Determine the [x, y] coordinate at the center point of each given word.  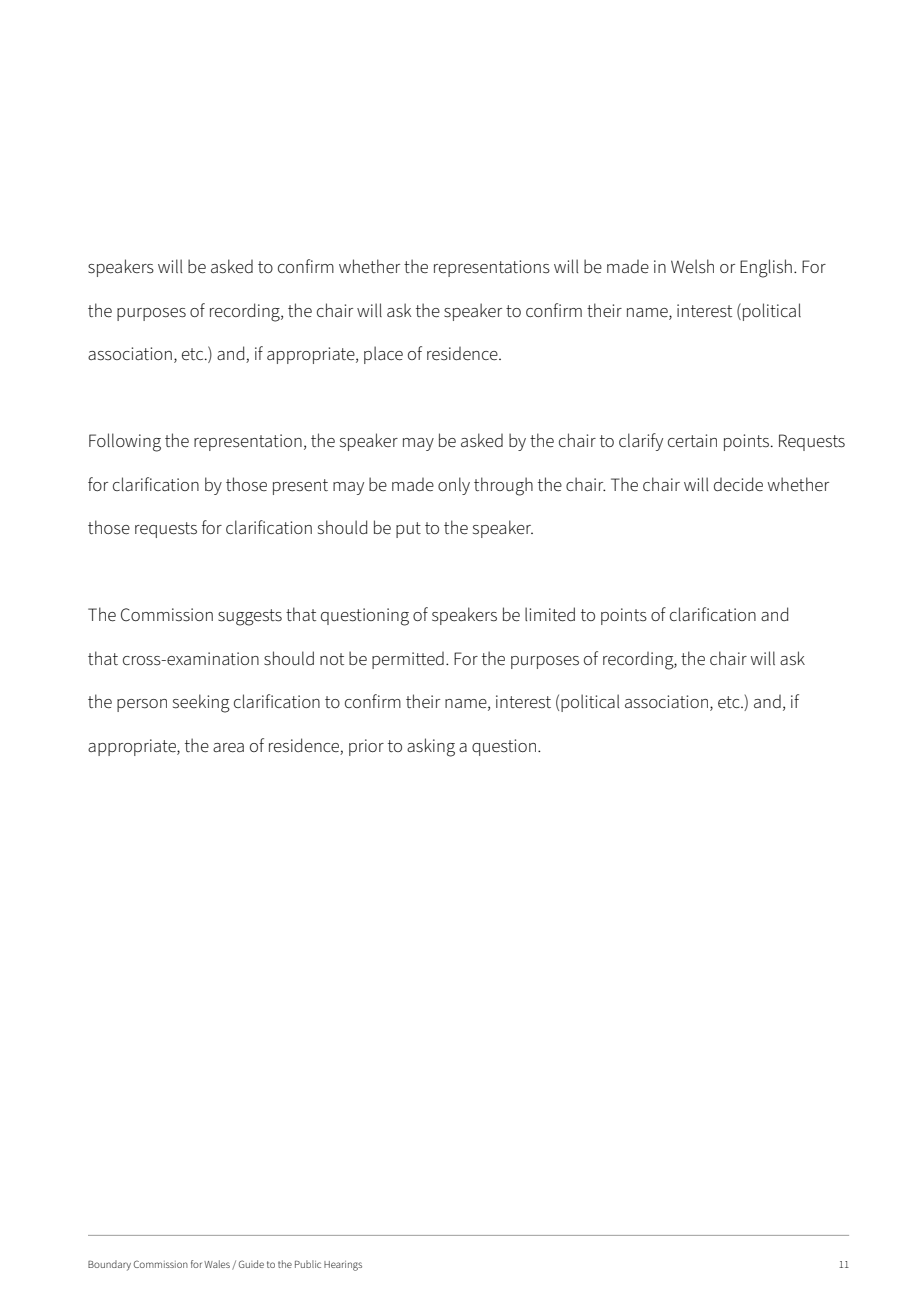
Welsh [692, 266]
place [383, 355]
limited [550, 614]
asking [431, 747]
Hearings [343, 1266]
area [228, 748]
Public [308, 1264]
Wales [217, 1264]
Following [125, 442]
